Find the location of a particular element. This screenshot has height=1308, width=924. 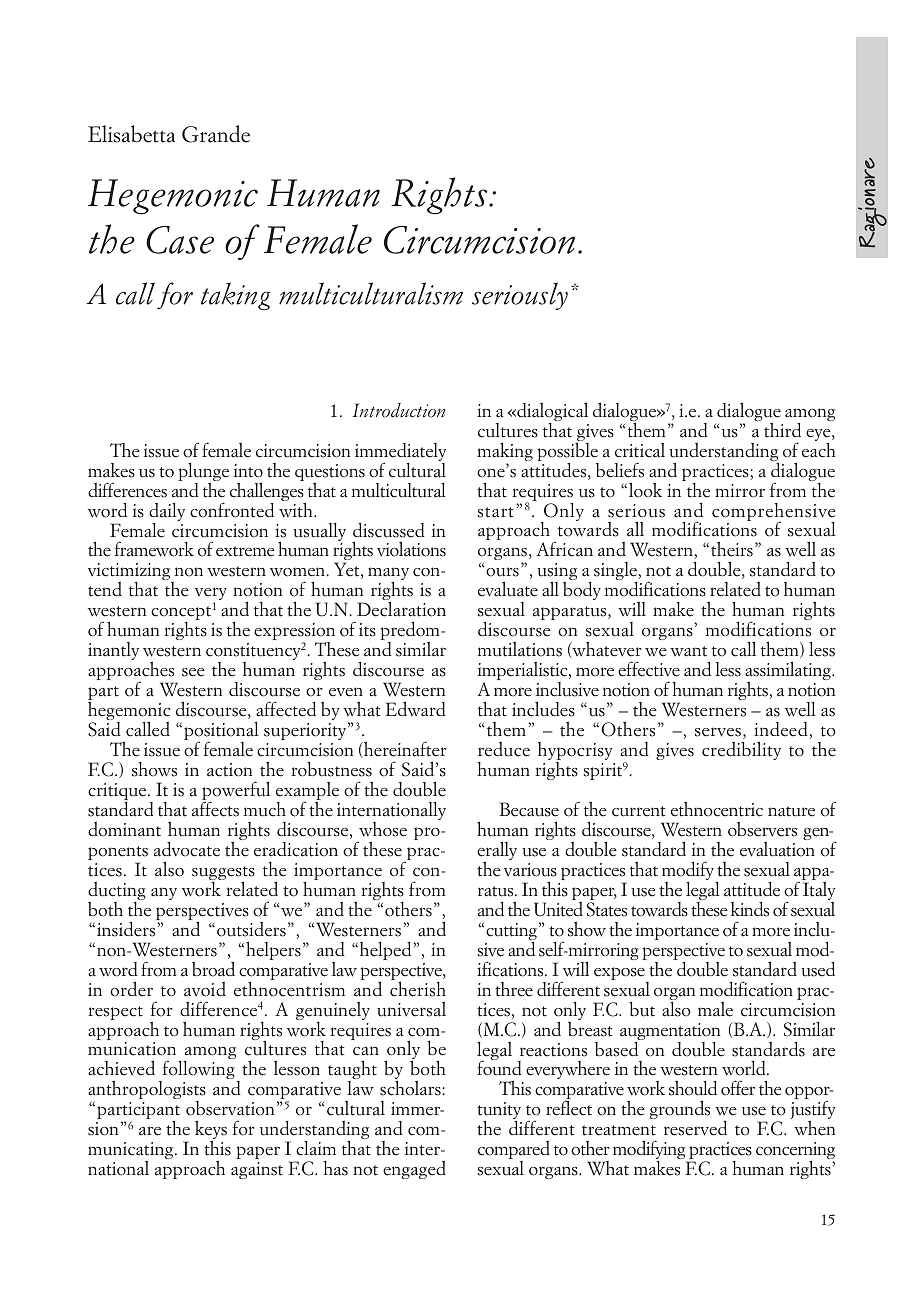

broad is located at coordinates (213, 969).
